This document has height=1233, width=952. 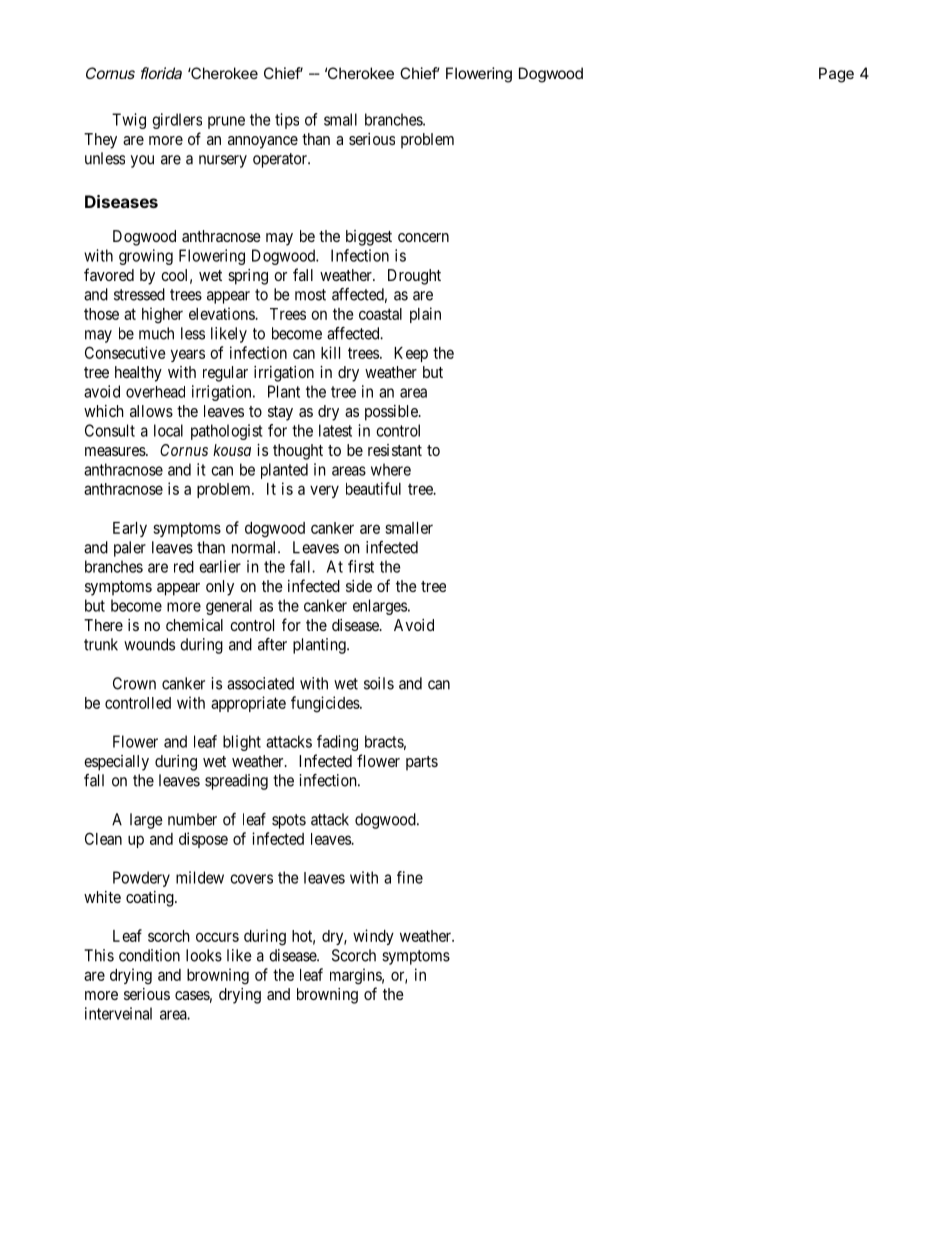 What do you see at coordinates (155, 392) in the document?
I see `overhead` at bounding box center [155, 392].
